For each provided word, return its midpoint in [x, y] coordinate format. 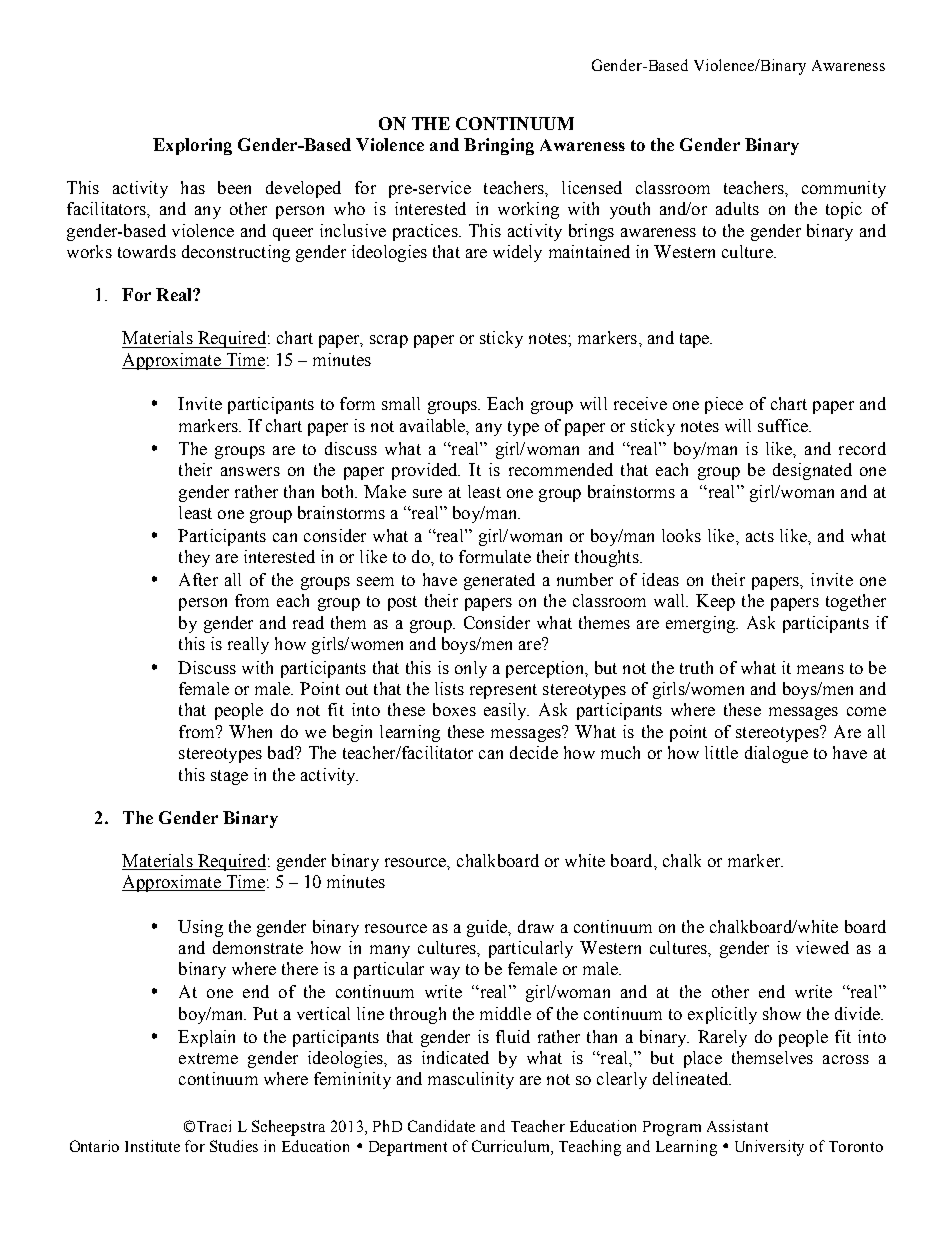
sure [427, 493]
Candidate [441, 1126]
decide [534, 752]
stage [229, 777]
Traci [214, 1126]
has [193, 187]
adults [737, 208]
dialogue [776, 754]
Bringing [499, 146]
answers [250, 471]
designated [812, 471]
